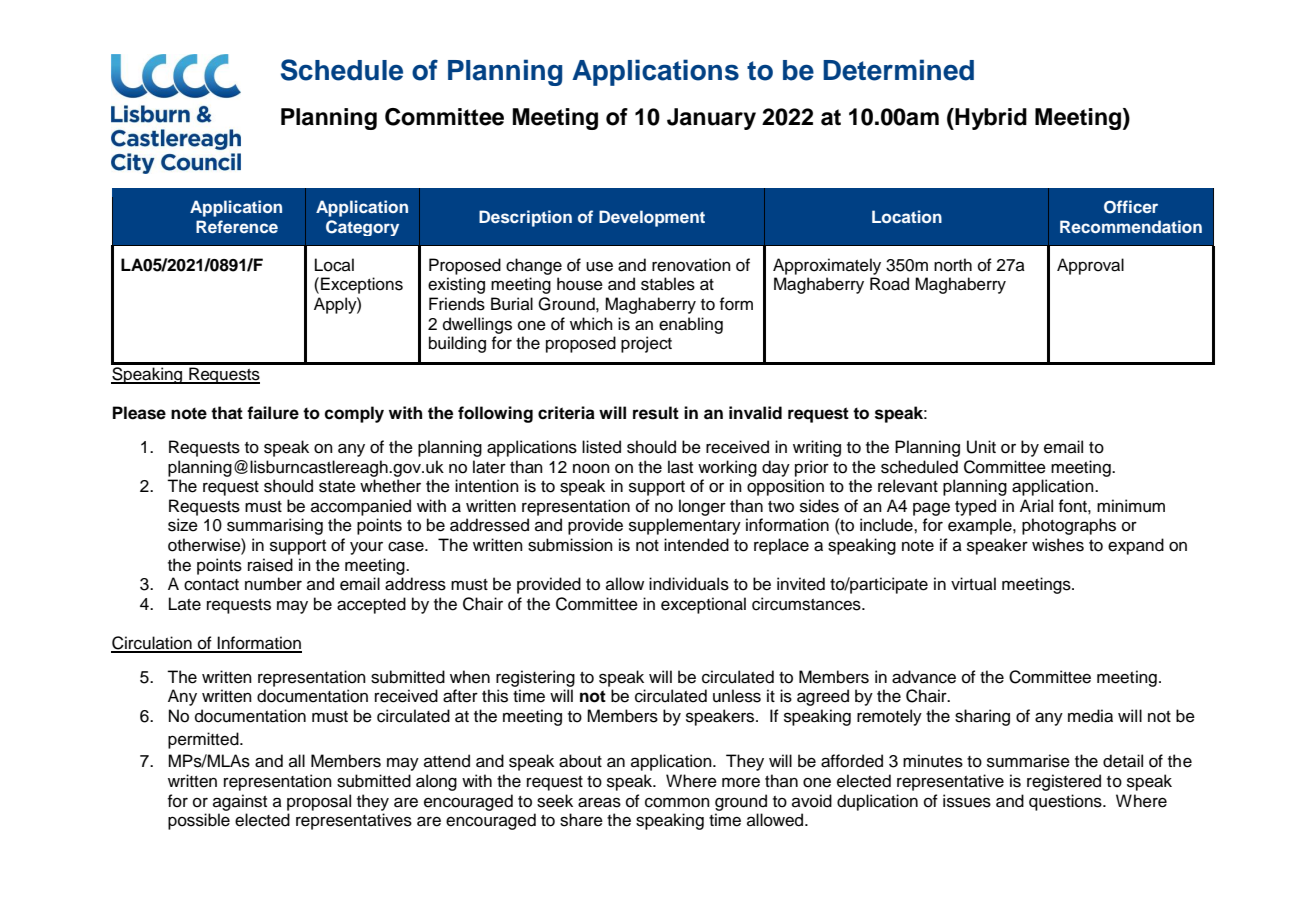 The width and height of the screenshot is (1308, 924). What do you see at coordinates (990, 119) in the screenshot?
I see `Hybrid` at bounding box center [990, 119].
